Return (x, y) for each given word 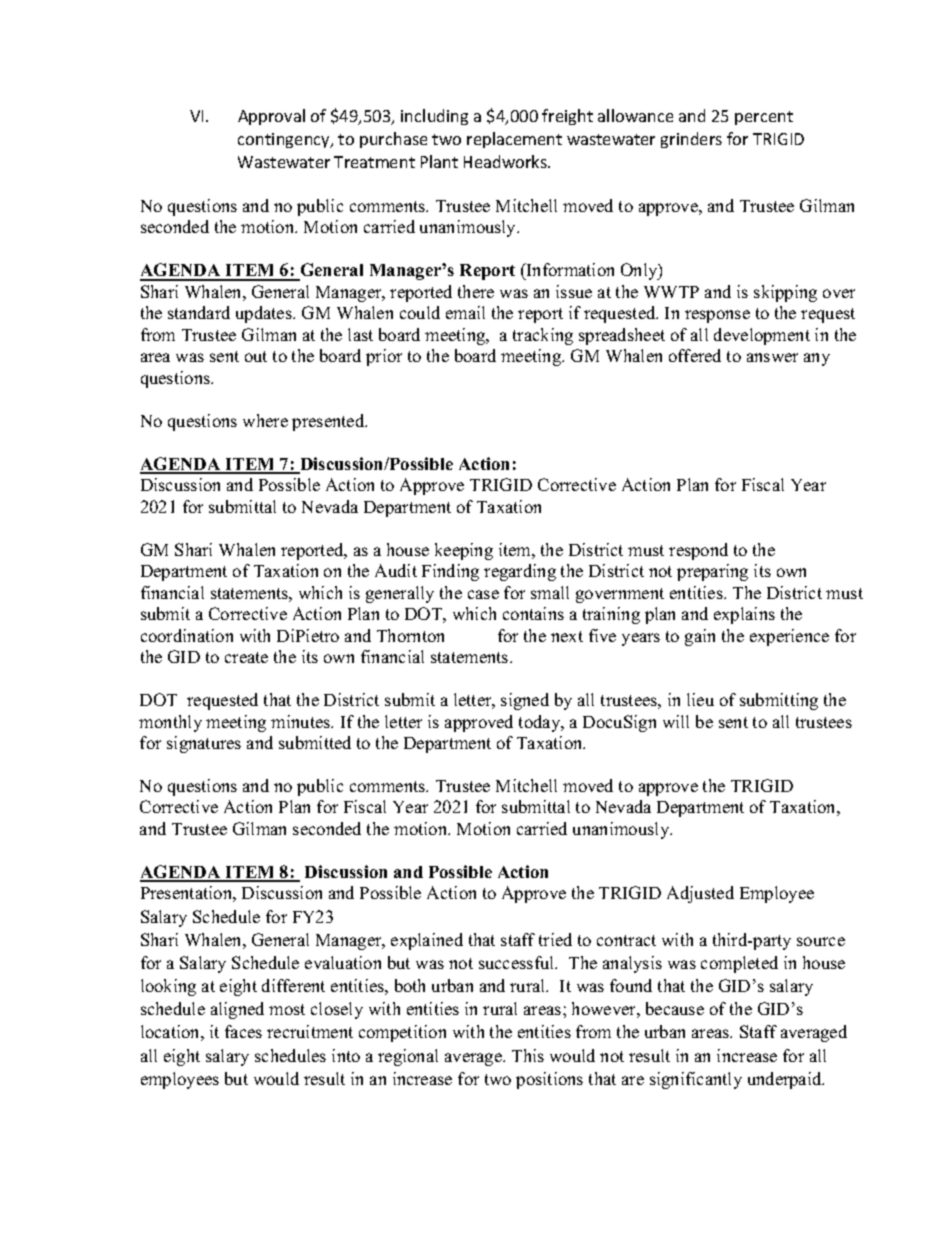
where (265, 420)
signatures (204, 744)
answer (772, 357)
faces (243, 1031)
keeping (464, 551)
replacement (514, 140)
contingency (285, 140)
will (676, 721)
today (541, 723)
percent (764, 118)
